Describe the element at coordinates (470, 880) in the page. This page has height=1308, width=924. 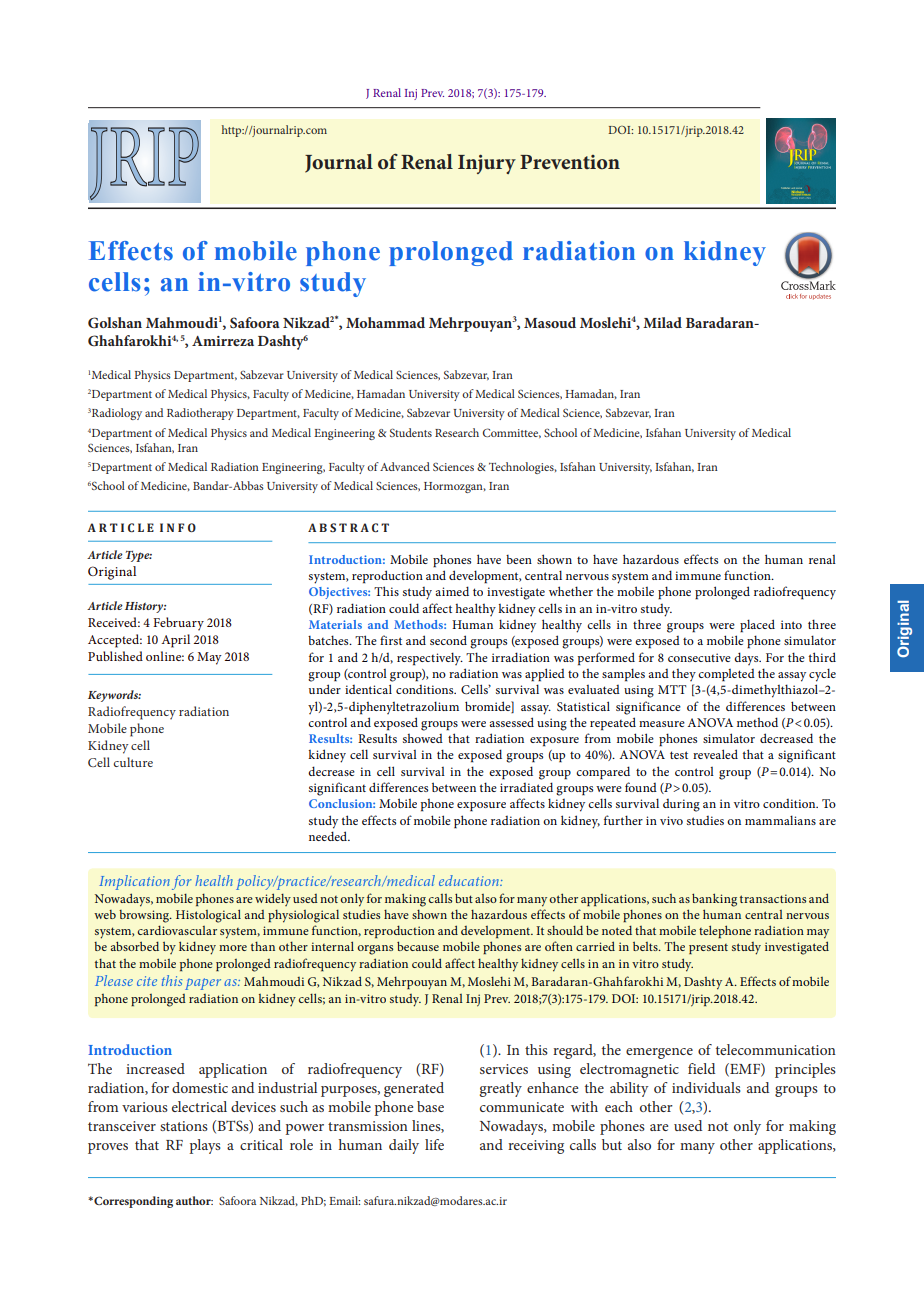
I see `education` at that location.
